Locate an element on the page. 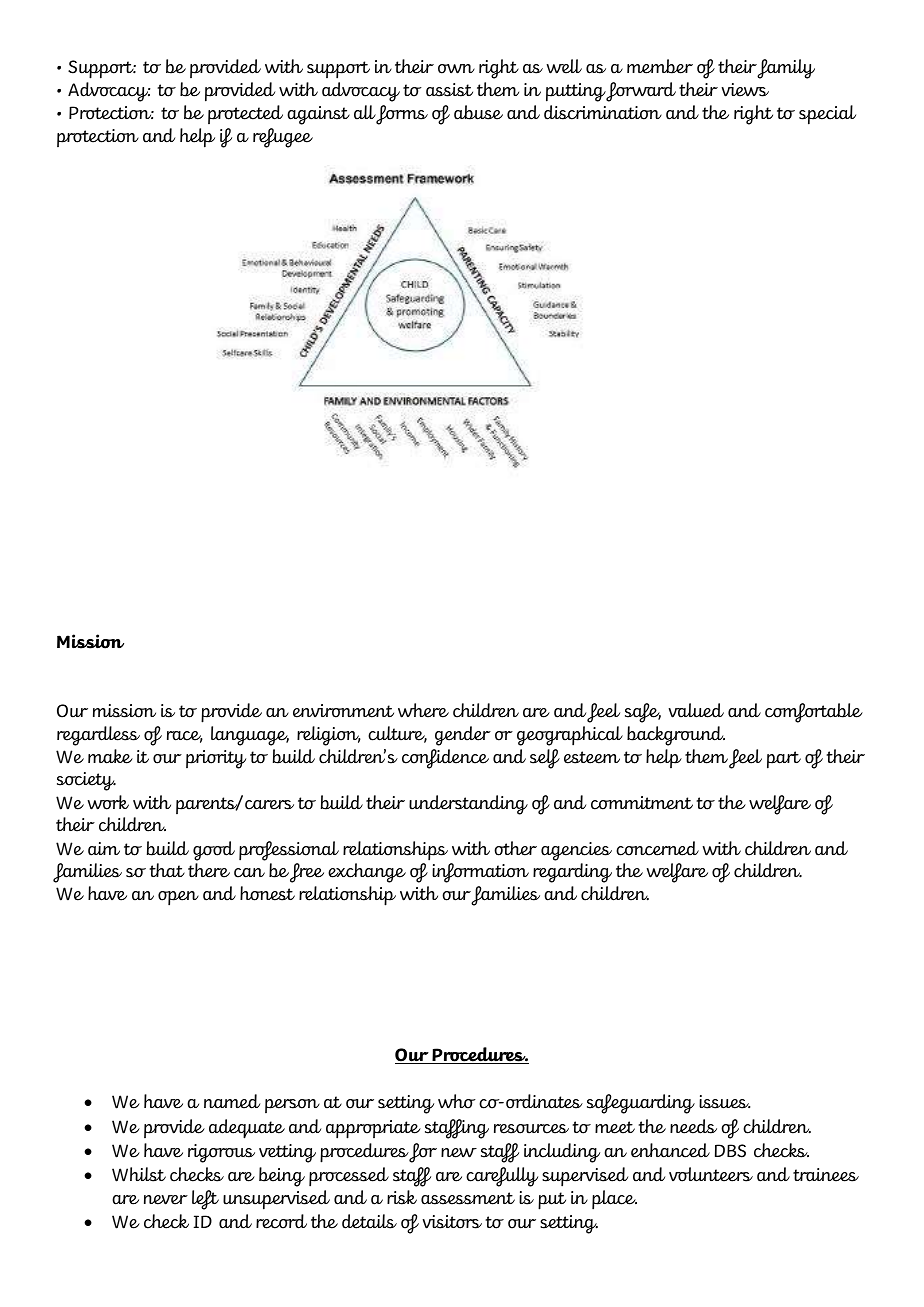 This image has width=924, height=1307. special is located at coordinates (827, 115).
